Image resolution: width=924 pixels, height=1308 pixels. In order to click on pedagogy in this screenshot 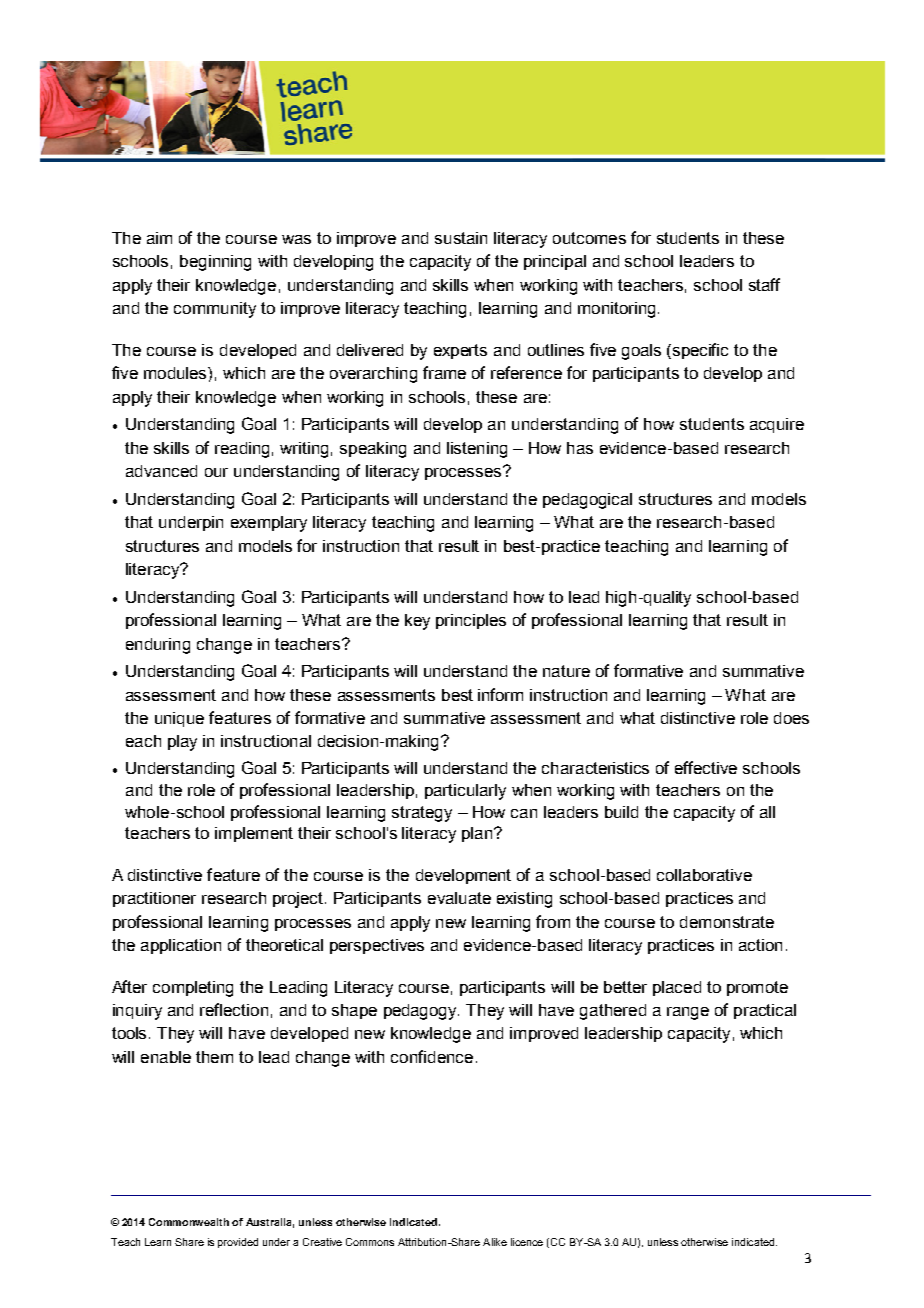, I will do `click(421, 1012)`.
